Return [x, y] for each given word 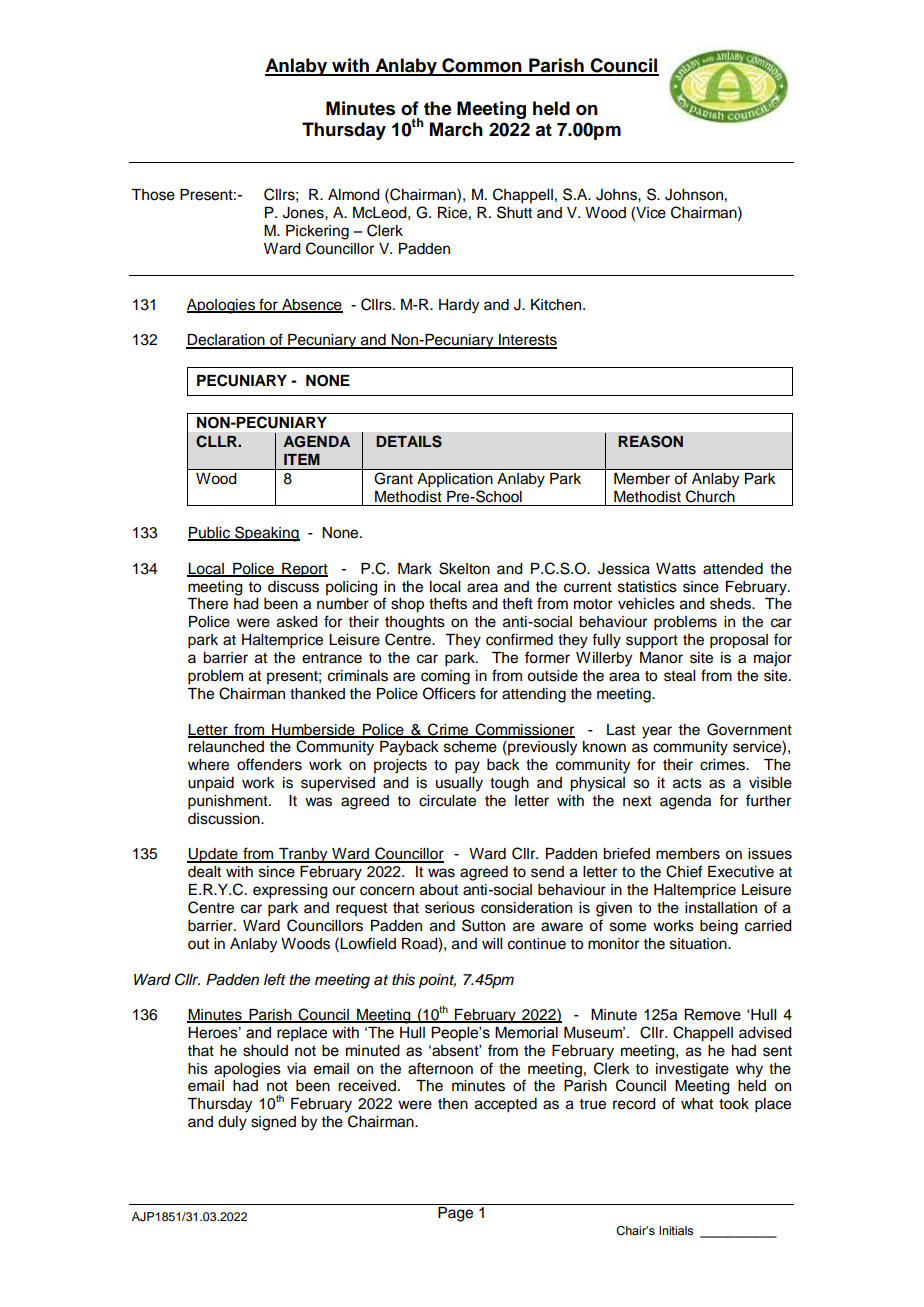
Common [482, 66]
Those [153, 195]
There [207, 604]
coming [445, 677]
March [456, 129]
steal [679, 676]
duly [232, 1123]
